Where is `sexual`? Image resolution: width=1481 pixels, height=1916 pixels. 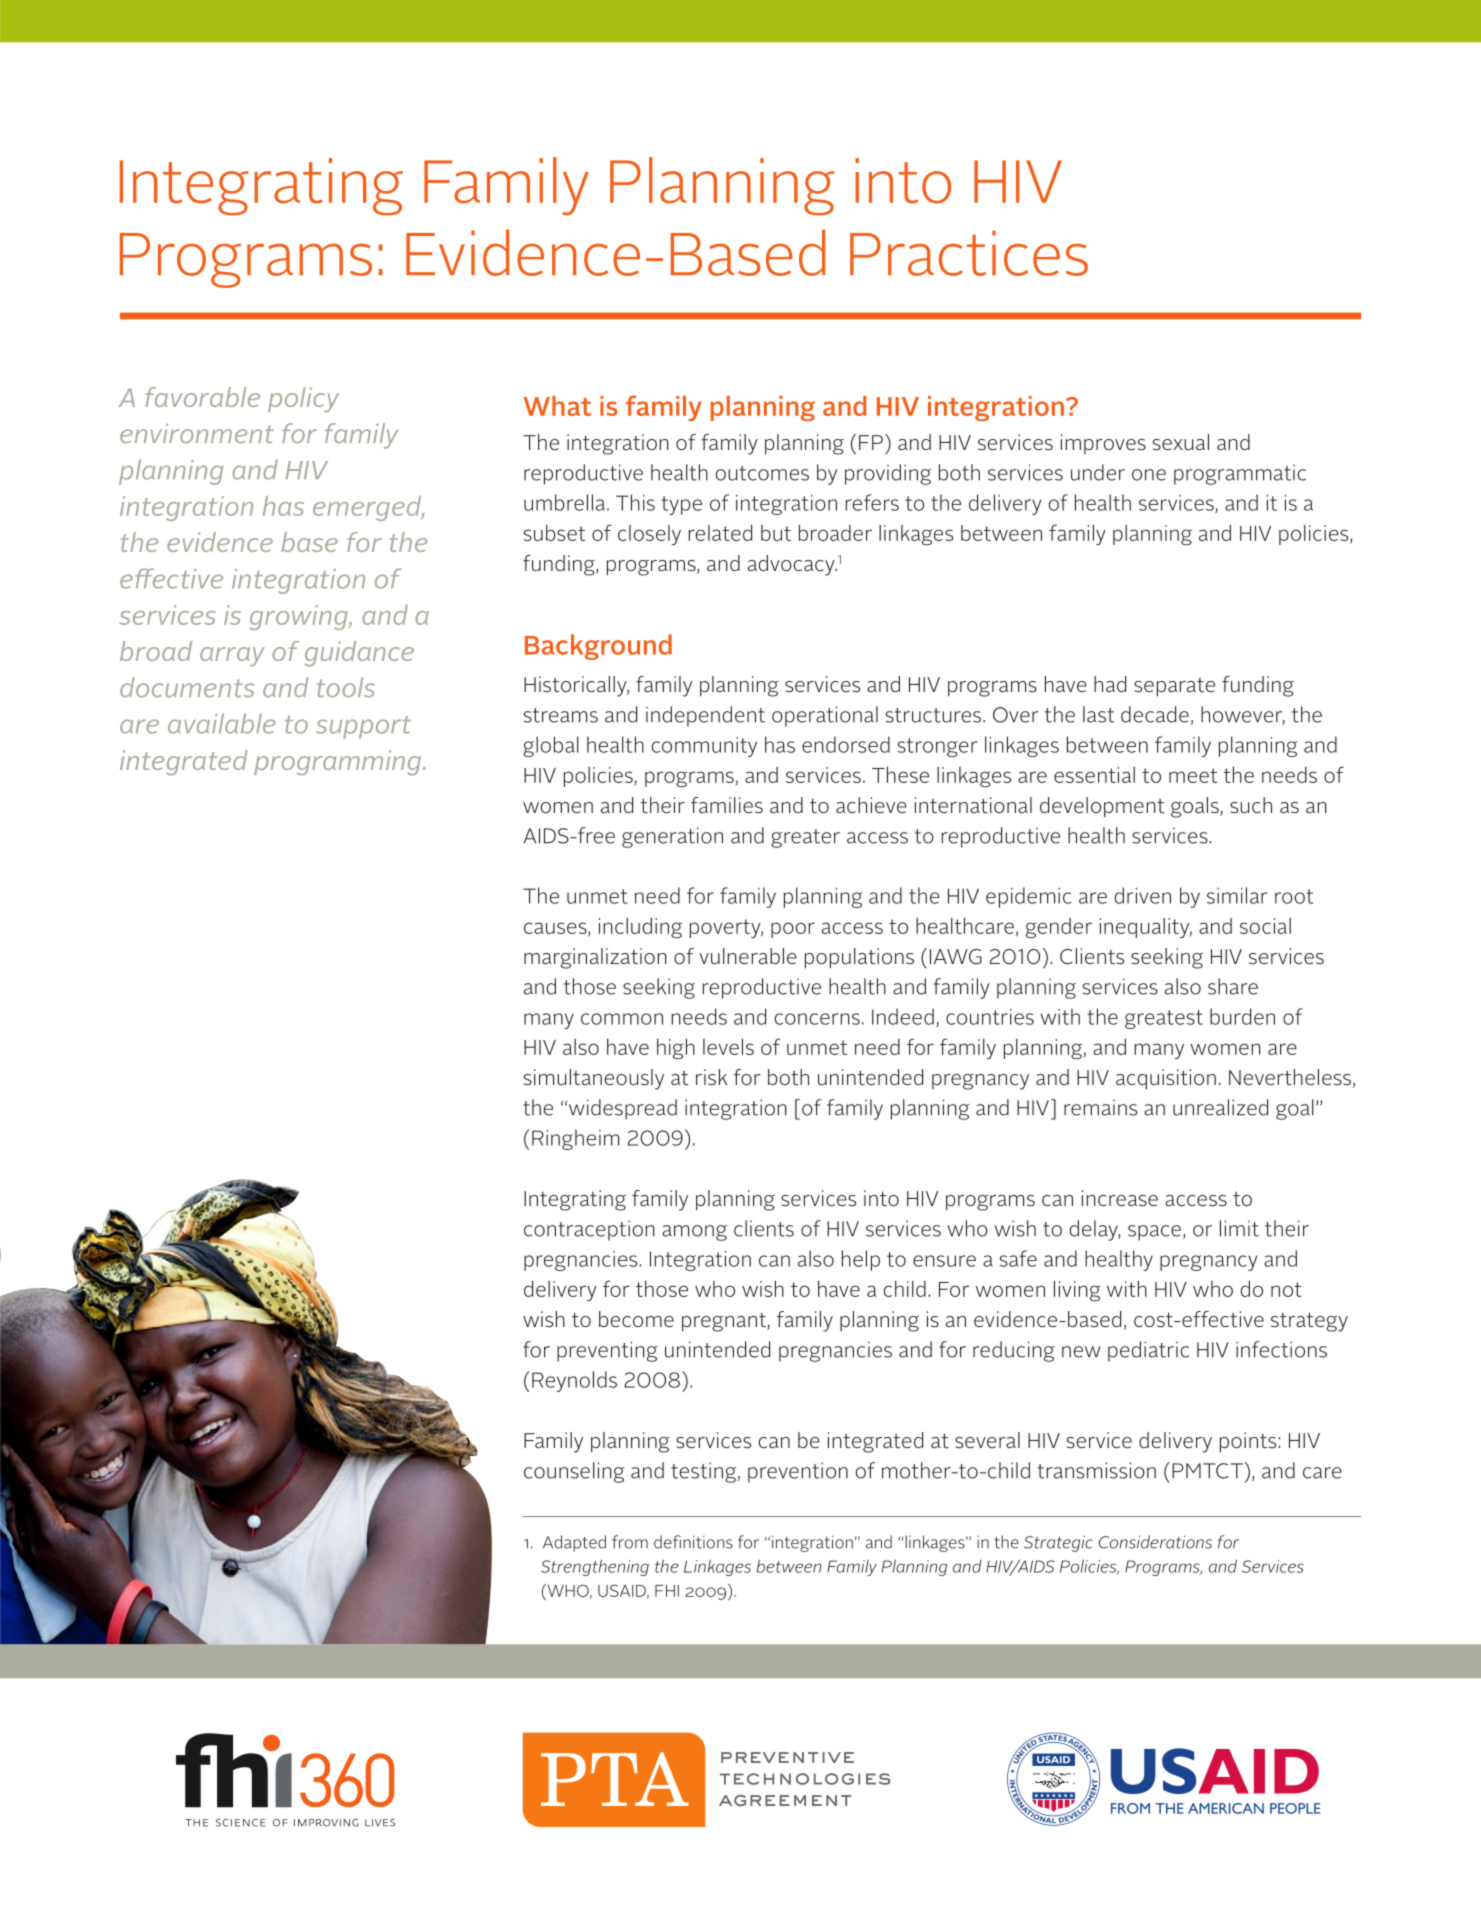 sexual is located at coordinates (1181, 442).
